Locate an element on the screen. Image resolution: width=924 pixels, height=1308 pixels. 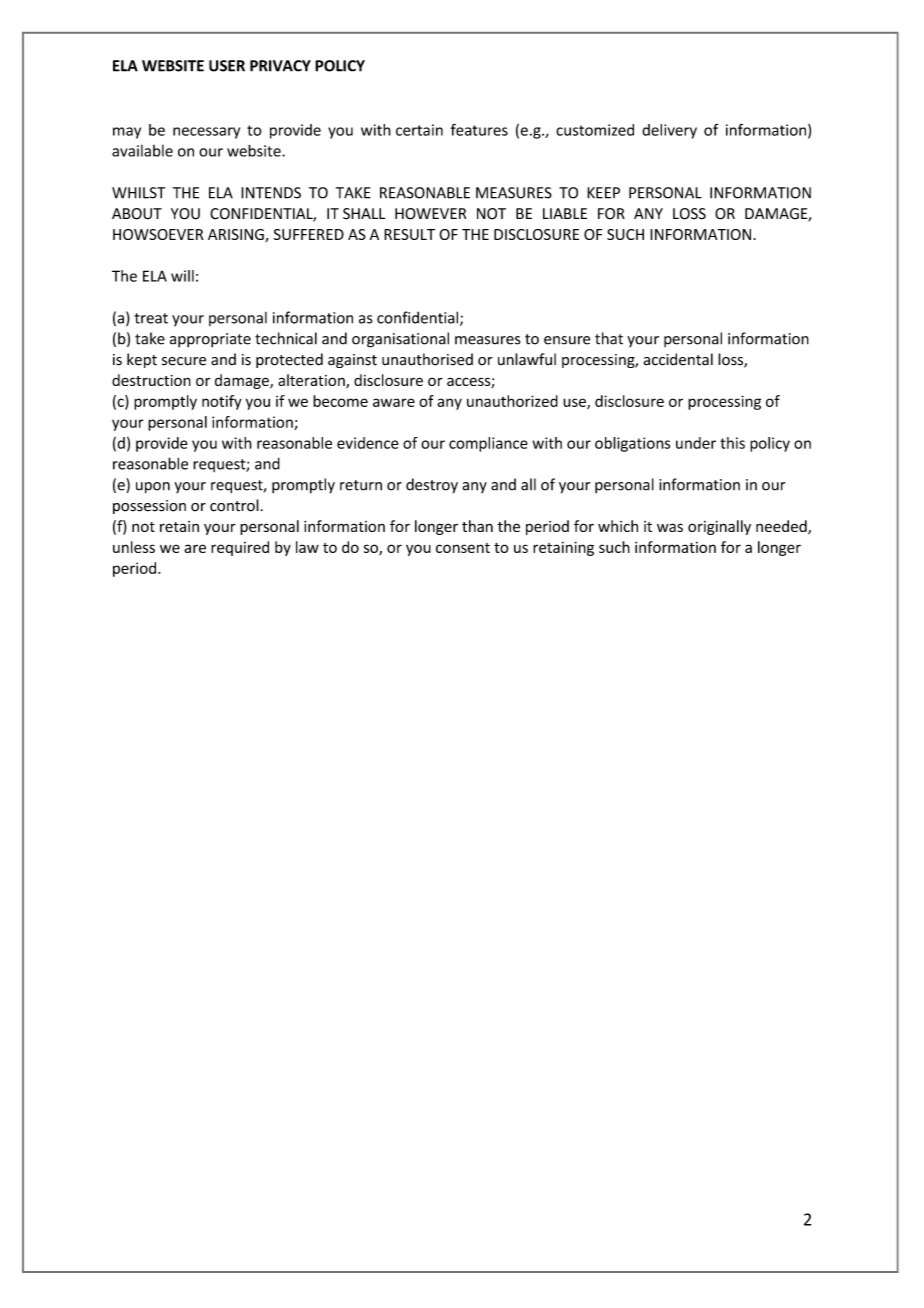
compliance is located at coordinates (488, 444).
